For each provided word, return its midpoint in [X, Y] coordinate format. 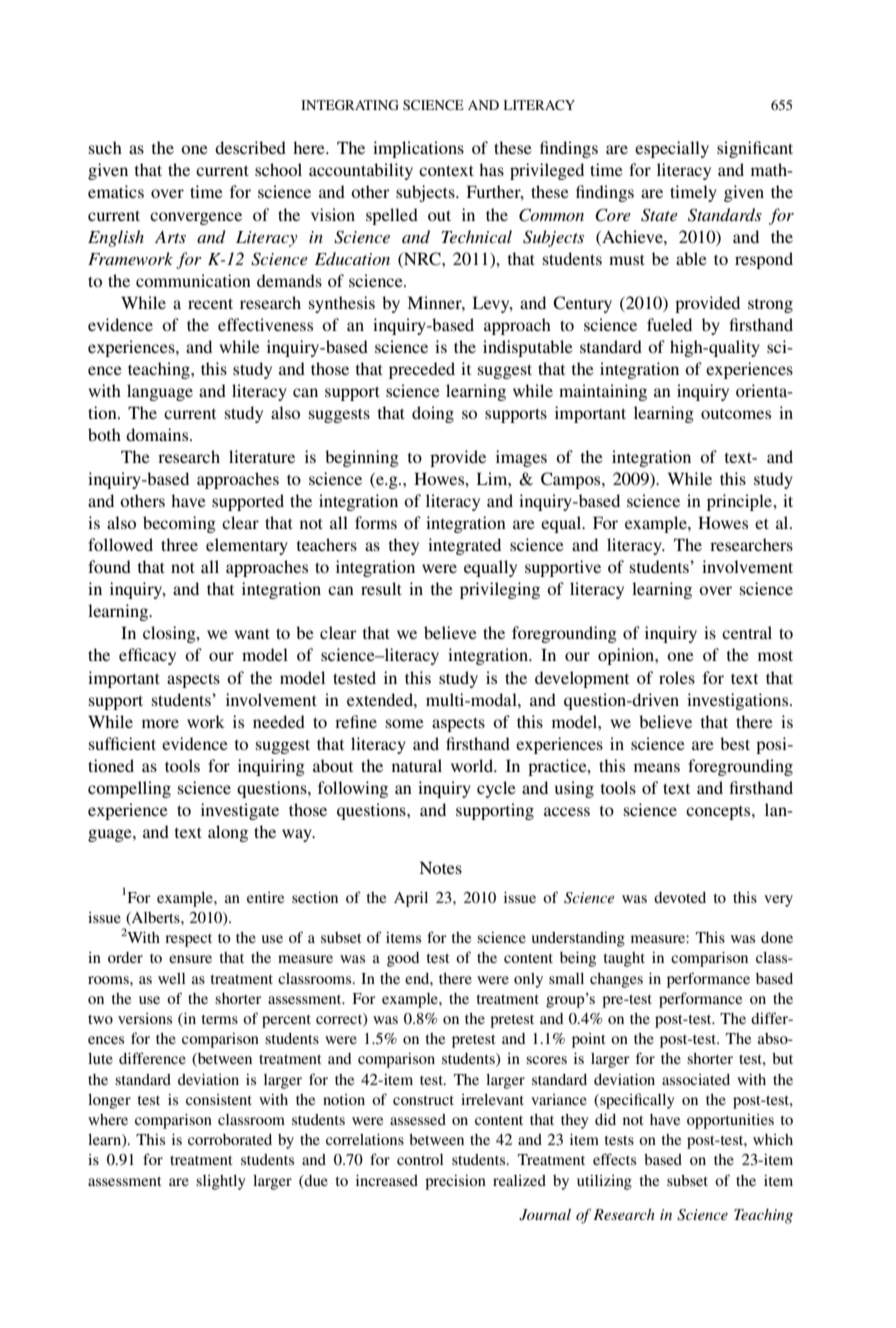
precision [455, 1182]
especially [672, 149]
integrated [464, 546]
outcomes [736, 414]
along [228, 833]
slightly [221, 1182]
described [250, 147]
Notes [440, 867]
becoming [179, 524]
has [491, 169]
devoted [680, 897]
